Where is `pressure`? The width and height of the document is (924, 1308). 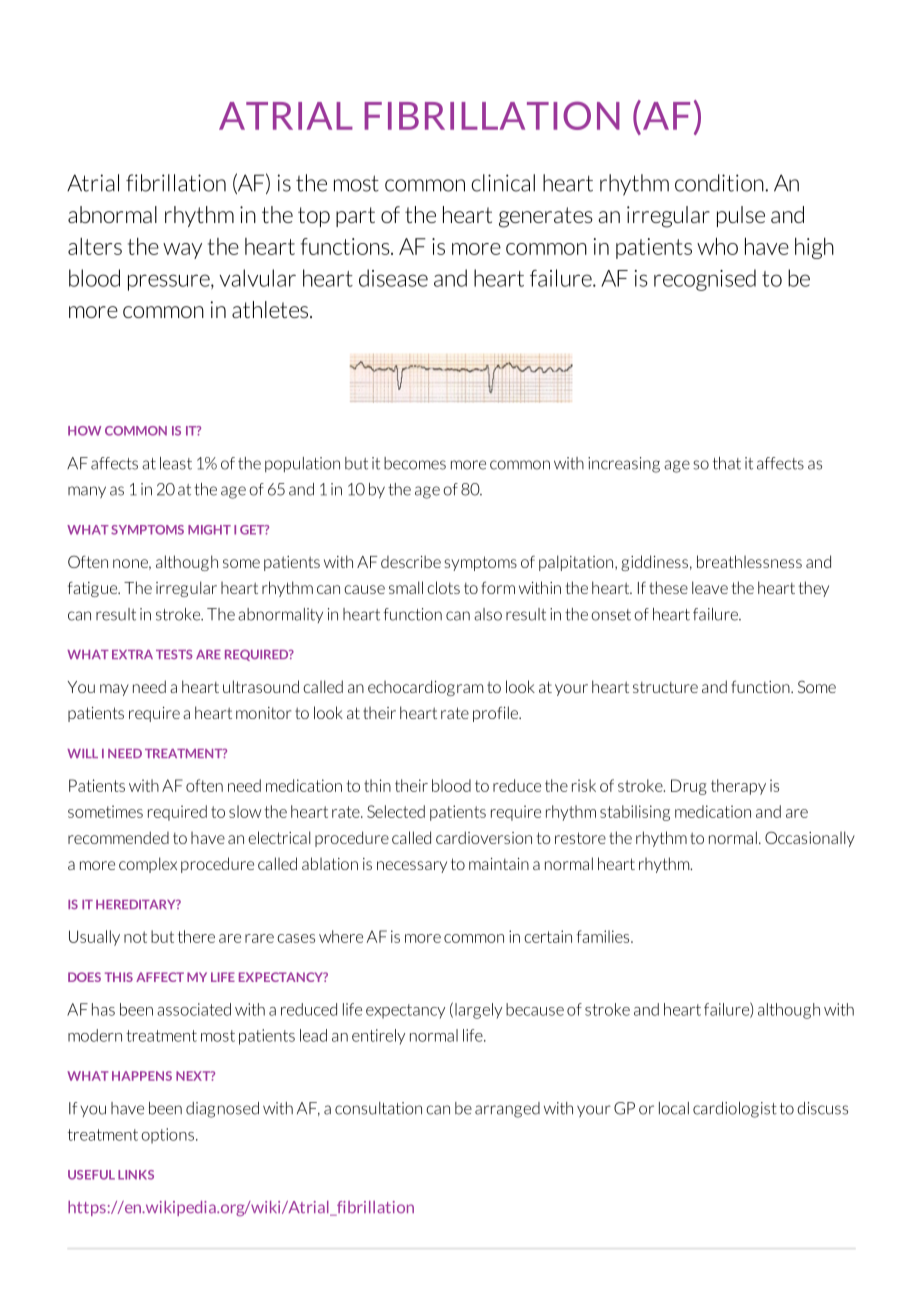 pressure is located at coordinates (170, 282).
